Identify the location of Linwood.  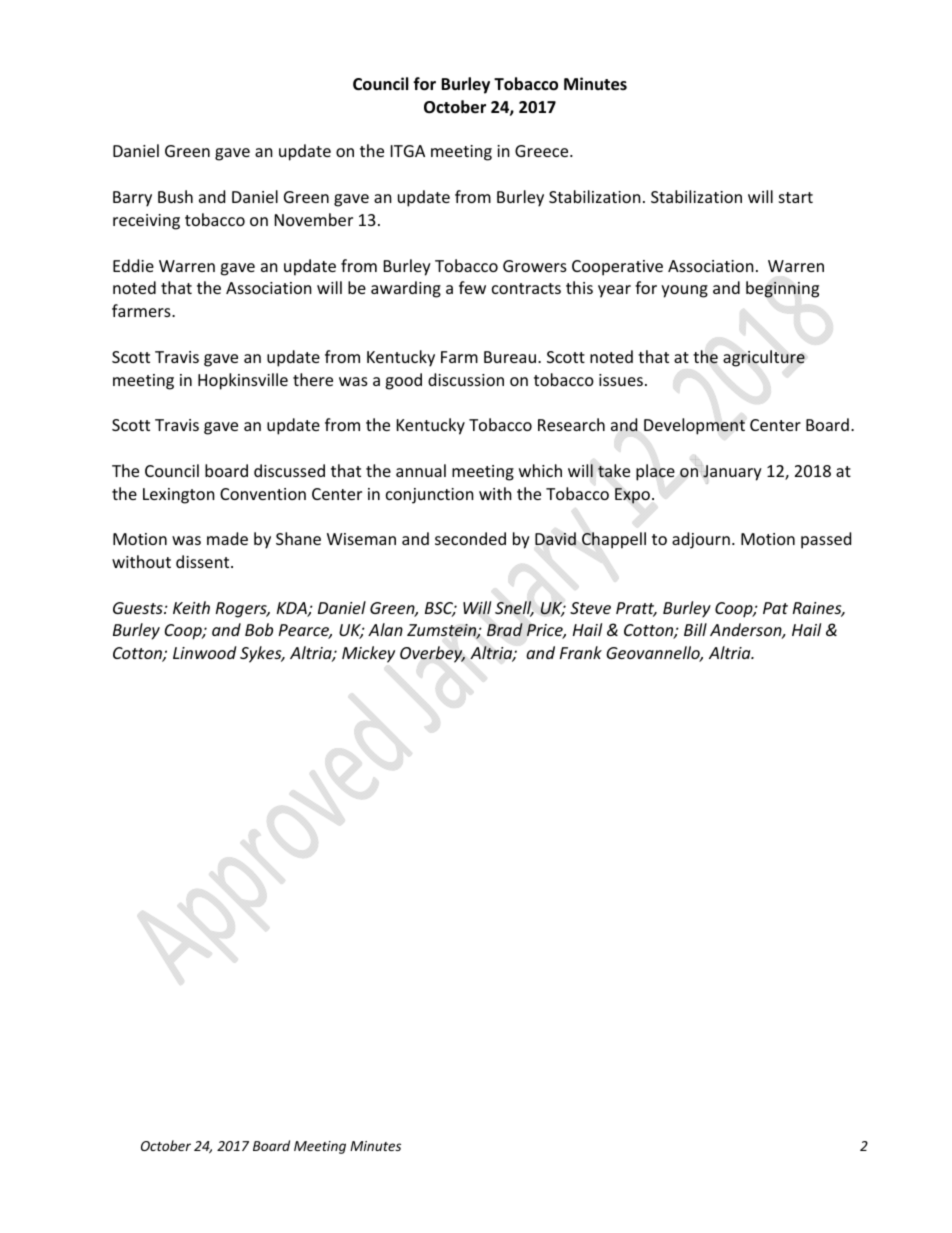
(204, 652).
